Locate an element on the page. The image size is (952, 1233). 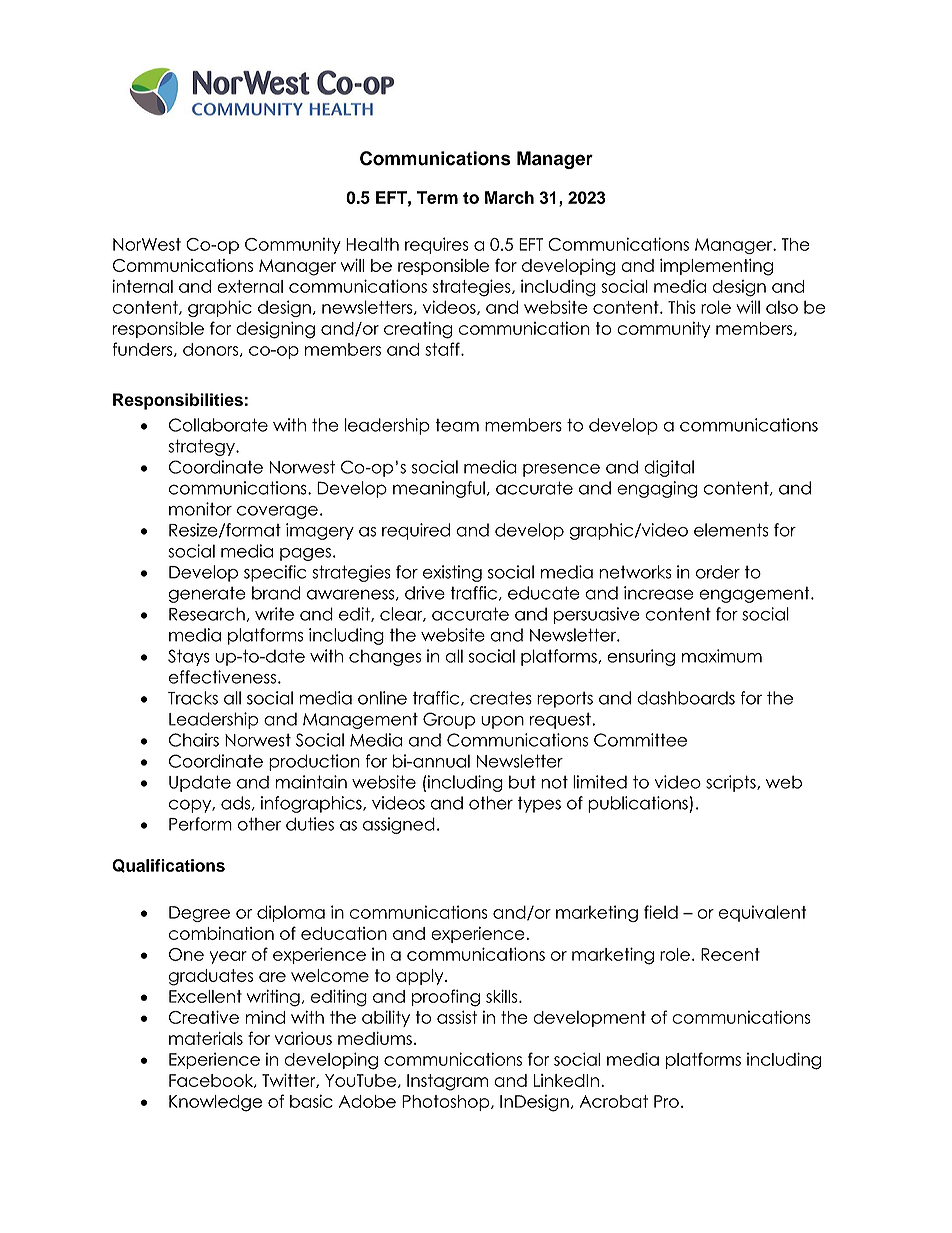
digital is located at coordinates (669, 468).
